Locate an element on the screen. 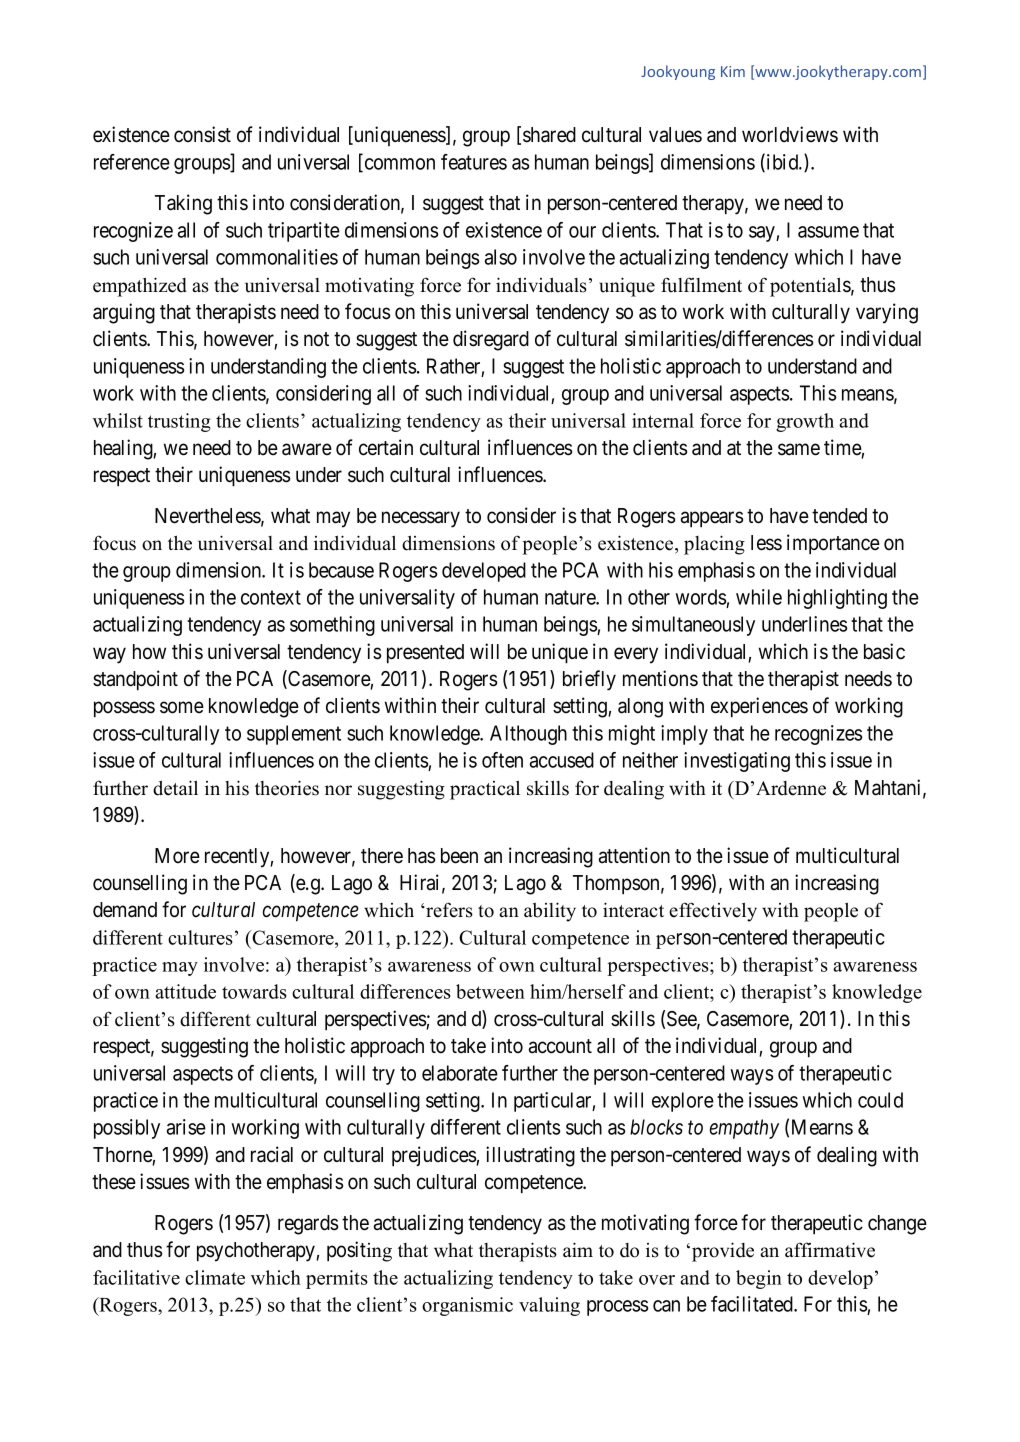 This screenshot has height=1442, width=1020. arguing is located at coordinates (124, 313).
